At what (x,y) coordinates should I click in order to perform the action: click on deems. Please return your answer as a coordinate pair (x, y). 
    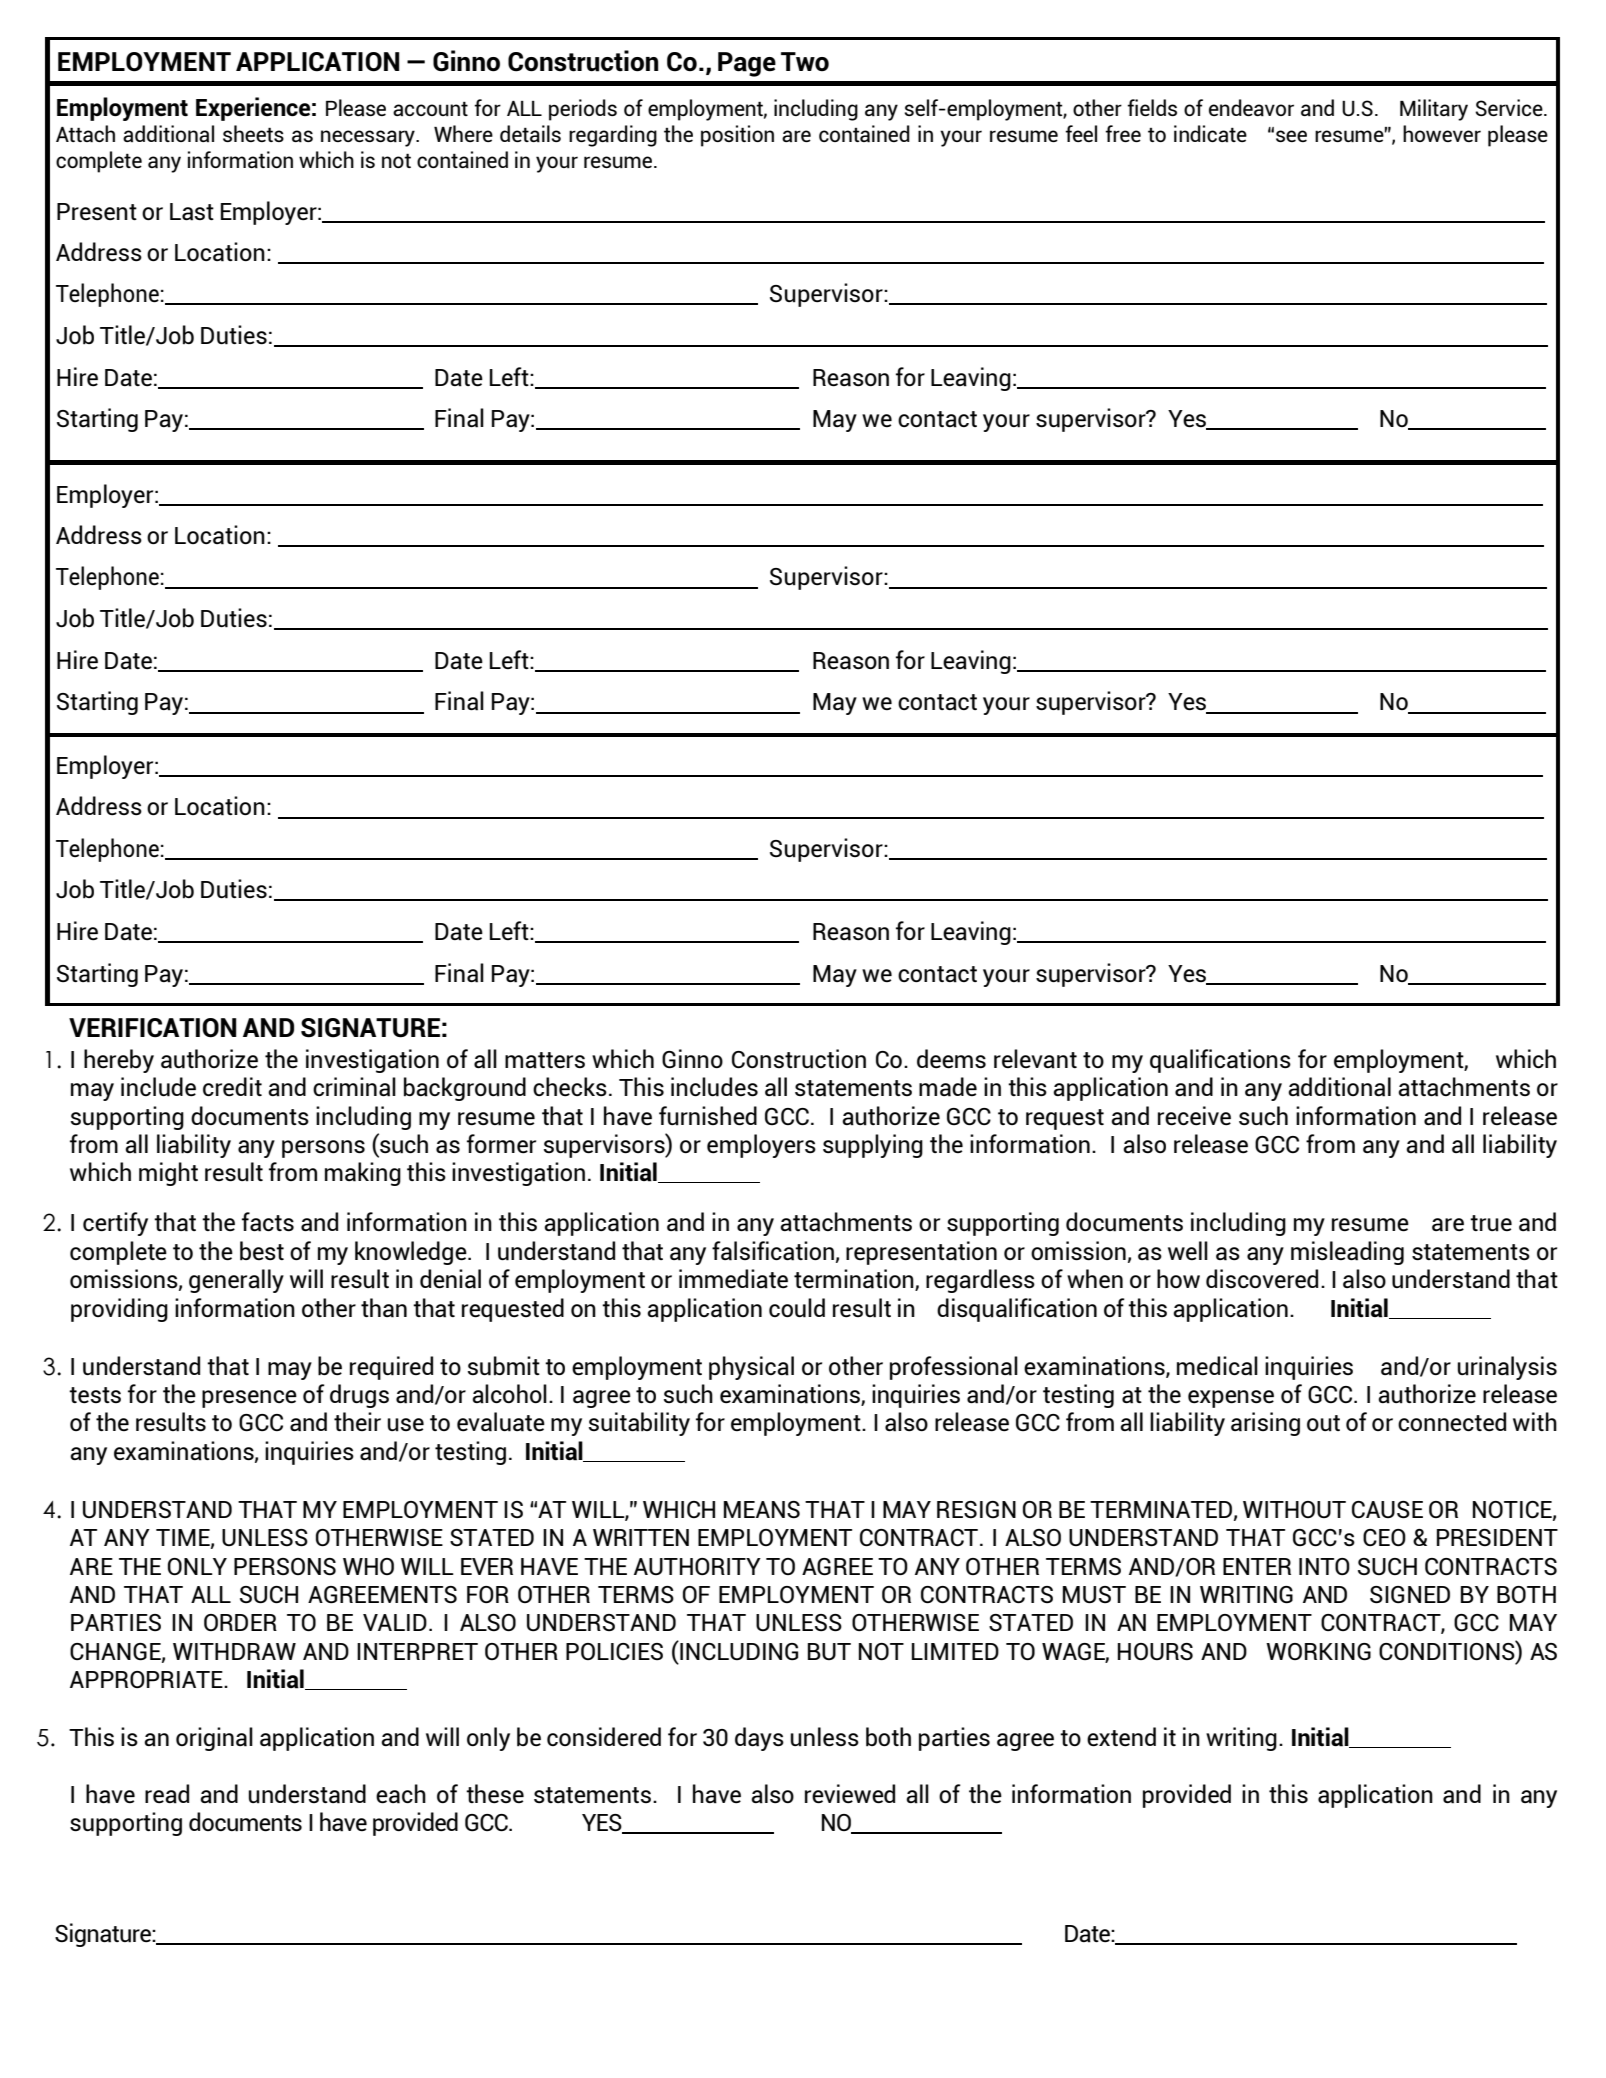
    Looking at the image, I should click on (951, 1059).
